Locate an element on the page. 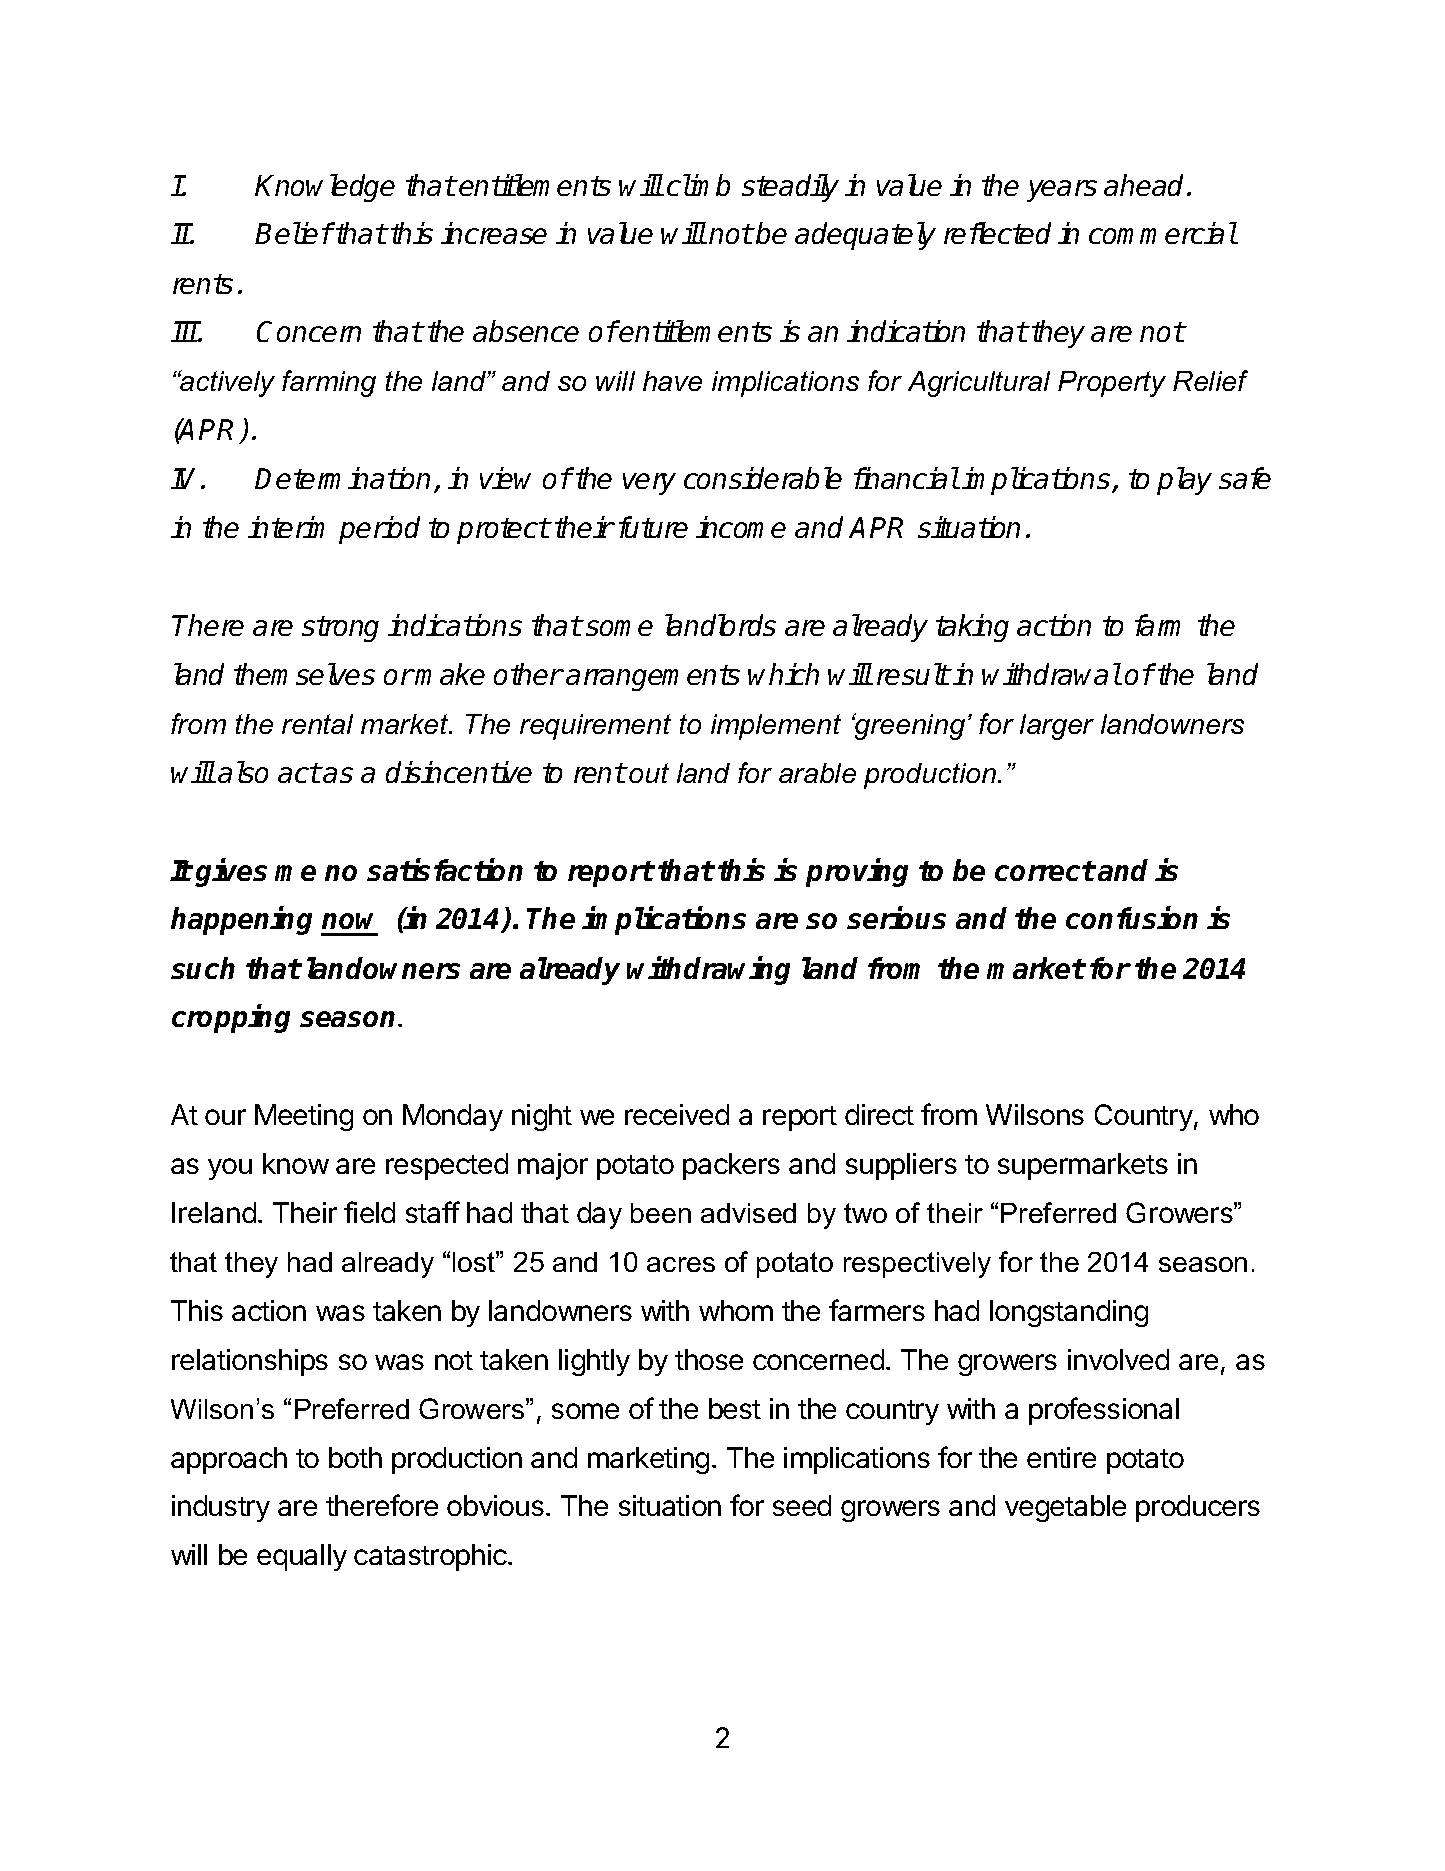  commercial is located at coordinates (1163, 233).
